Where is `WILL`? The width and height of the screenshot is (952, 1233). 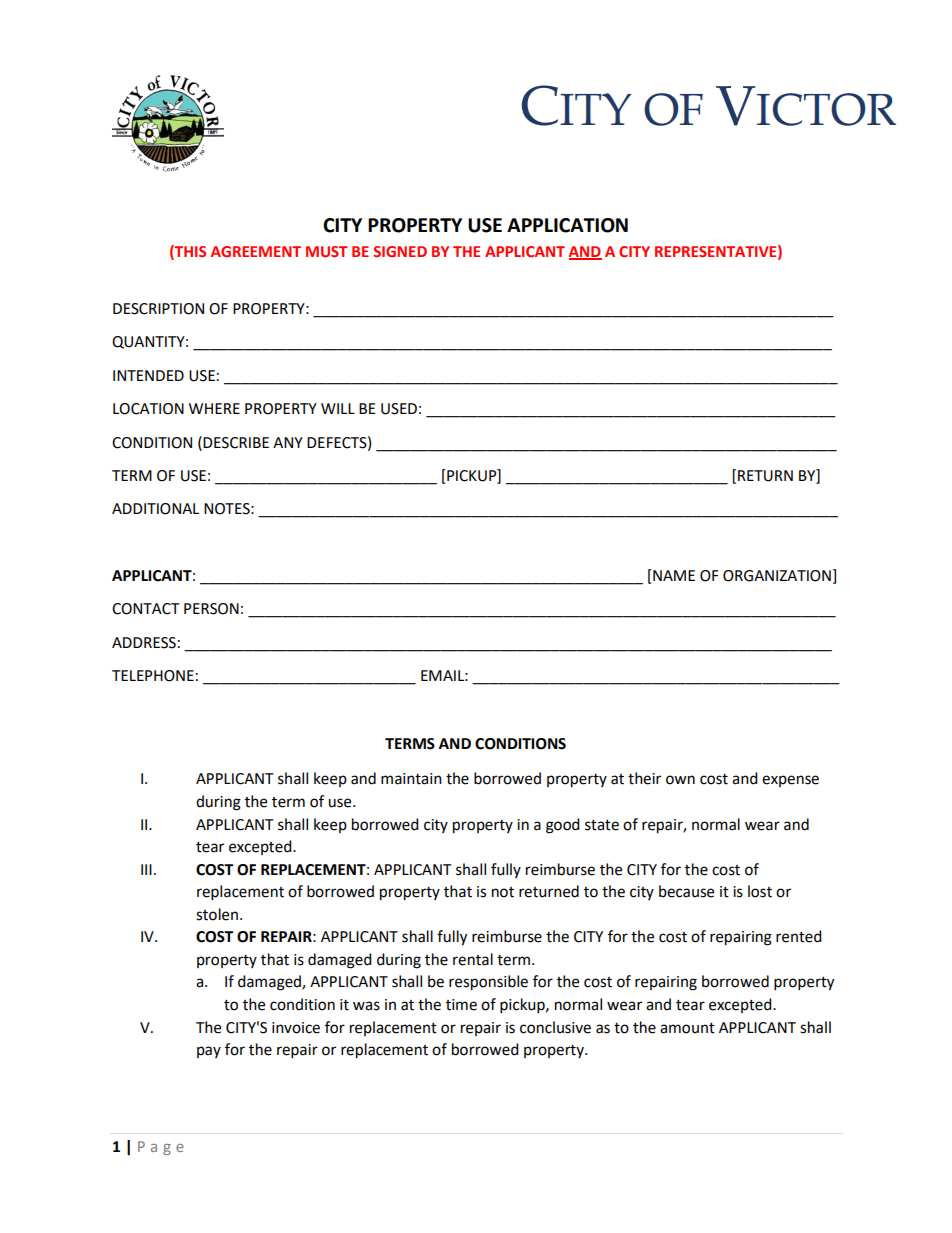
WILL is located at coordinates (338, 408).
